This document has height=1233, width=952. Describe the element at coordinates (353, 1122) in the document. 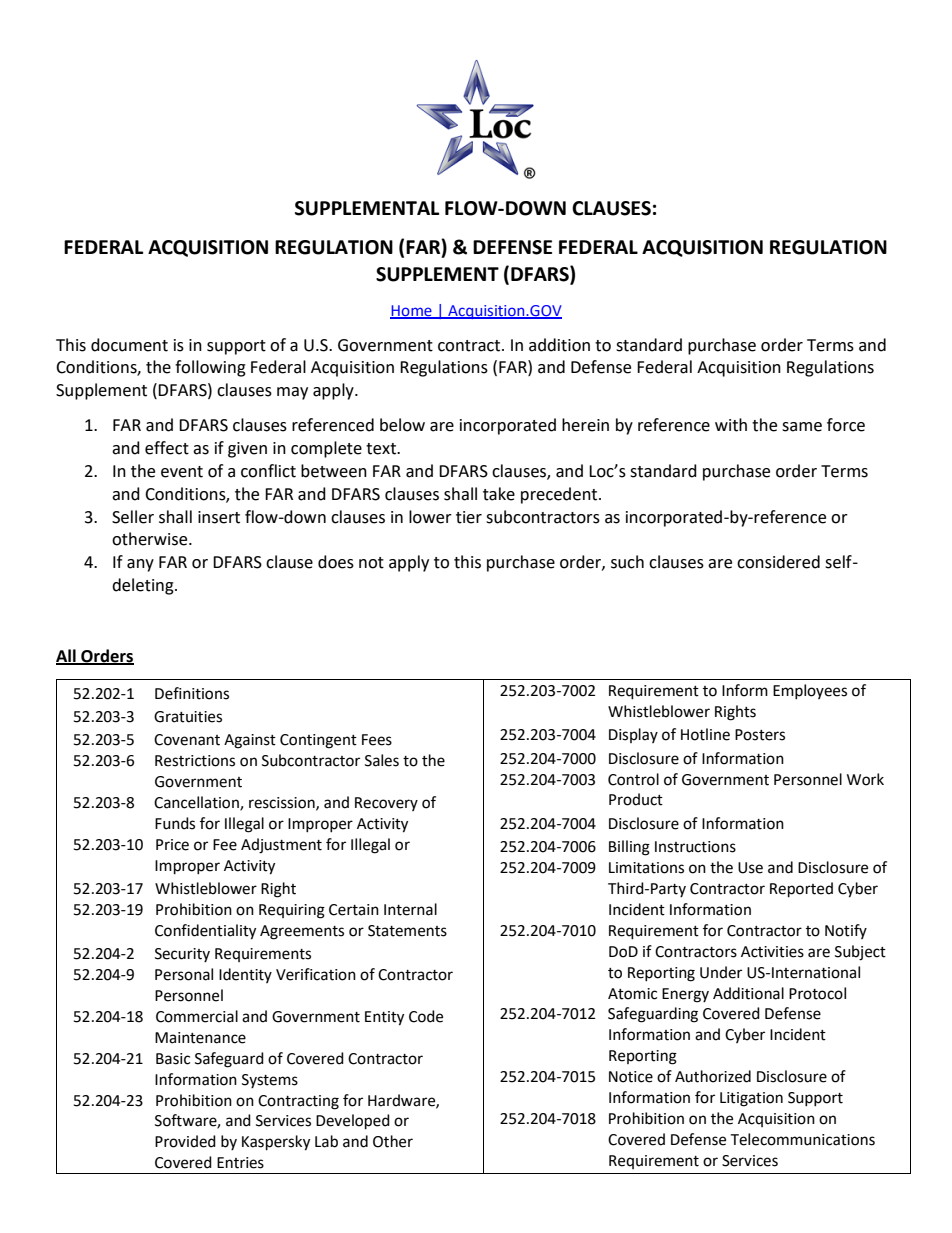

I see `Developed` at that location.
